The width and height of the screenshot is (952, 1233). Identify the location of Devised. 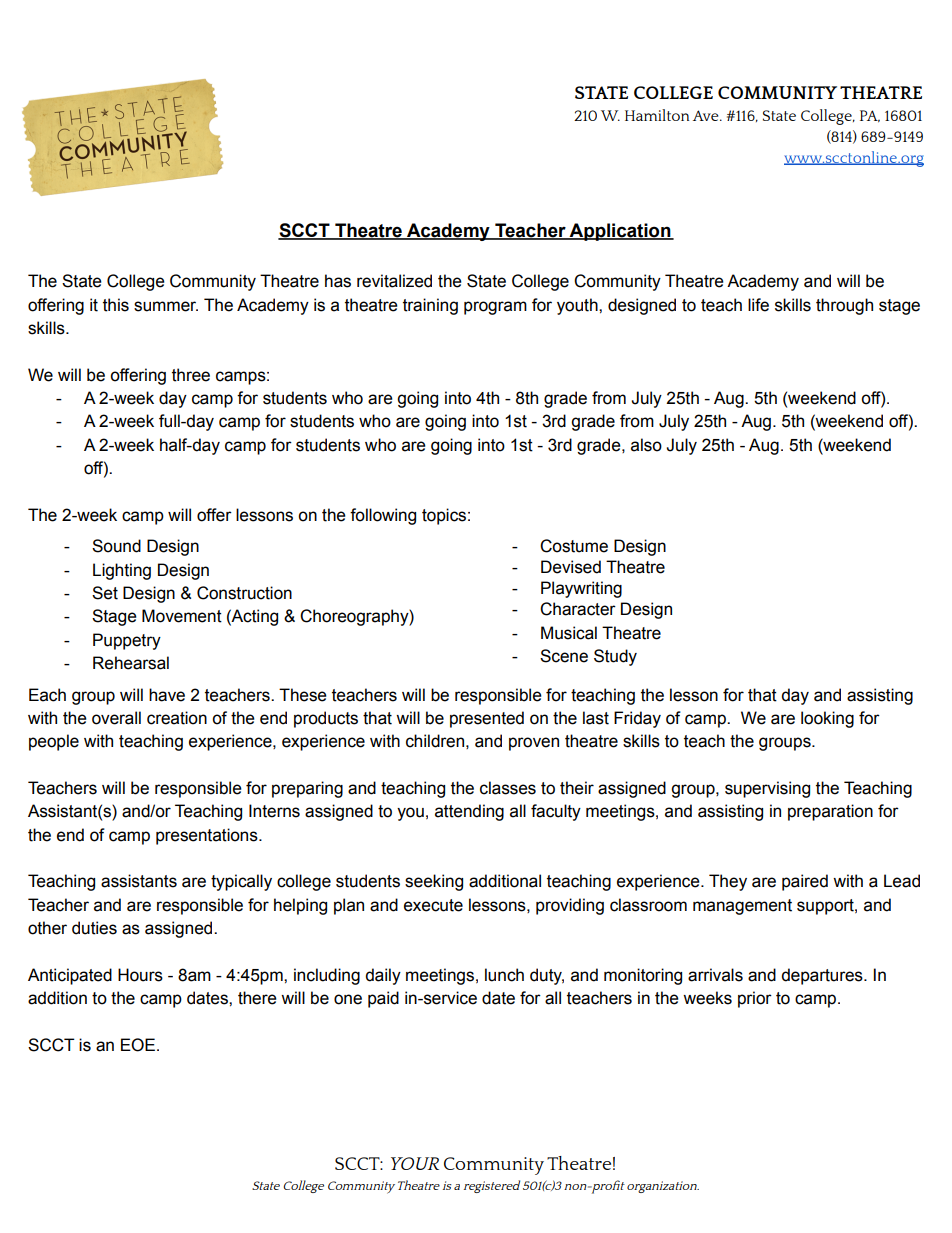
(571, 567).
